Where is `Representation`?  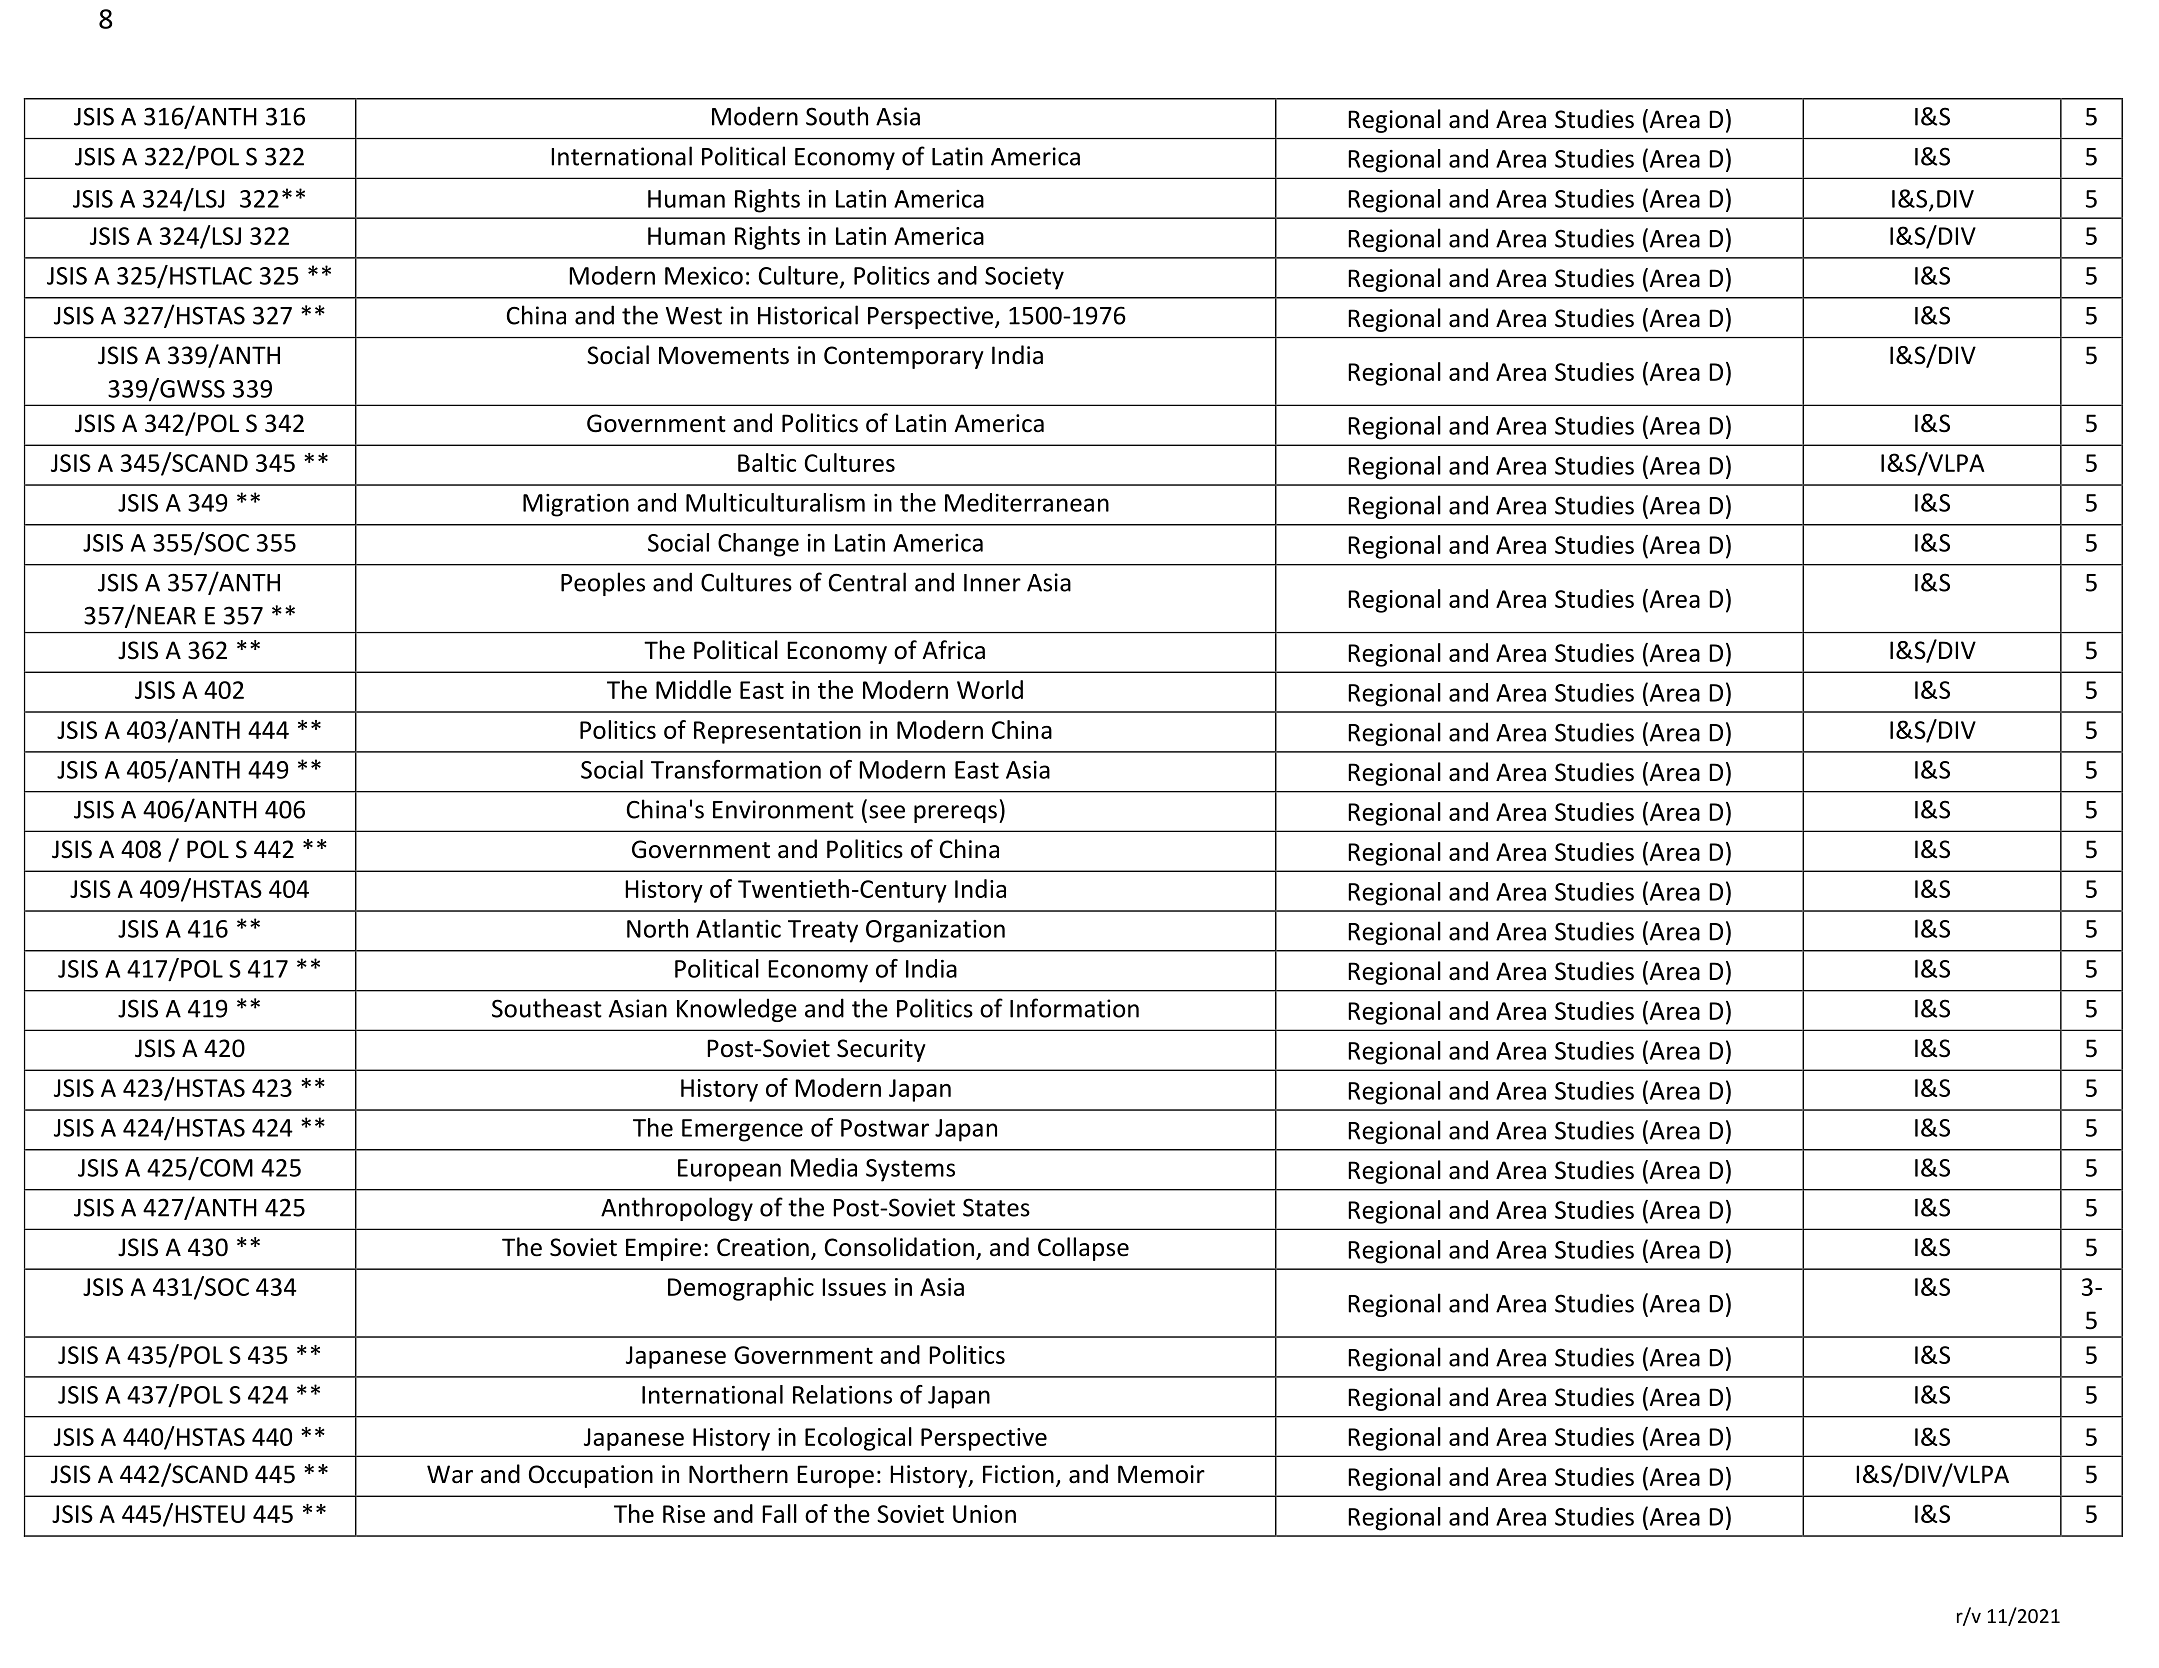 Representation is located at coordinates (777, 732).
